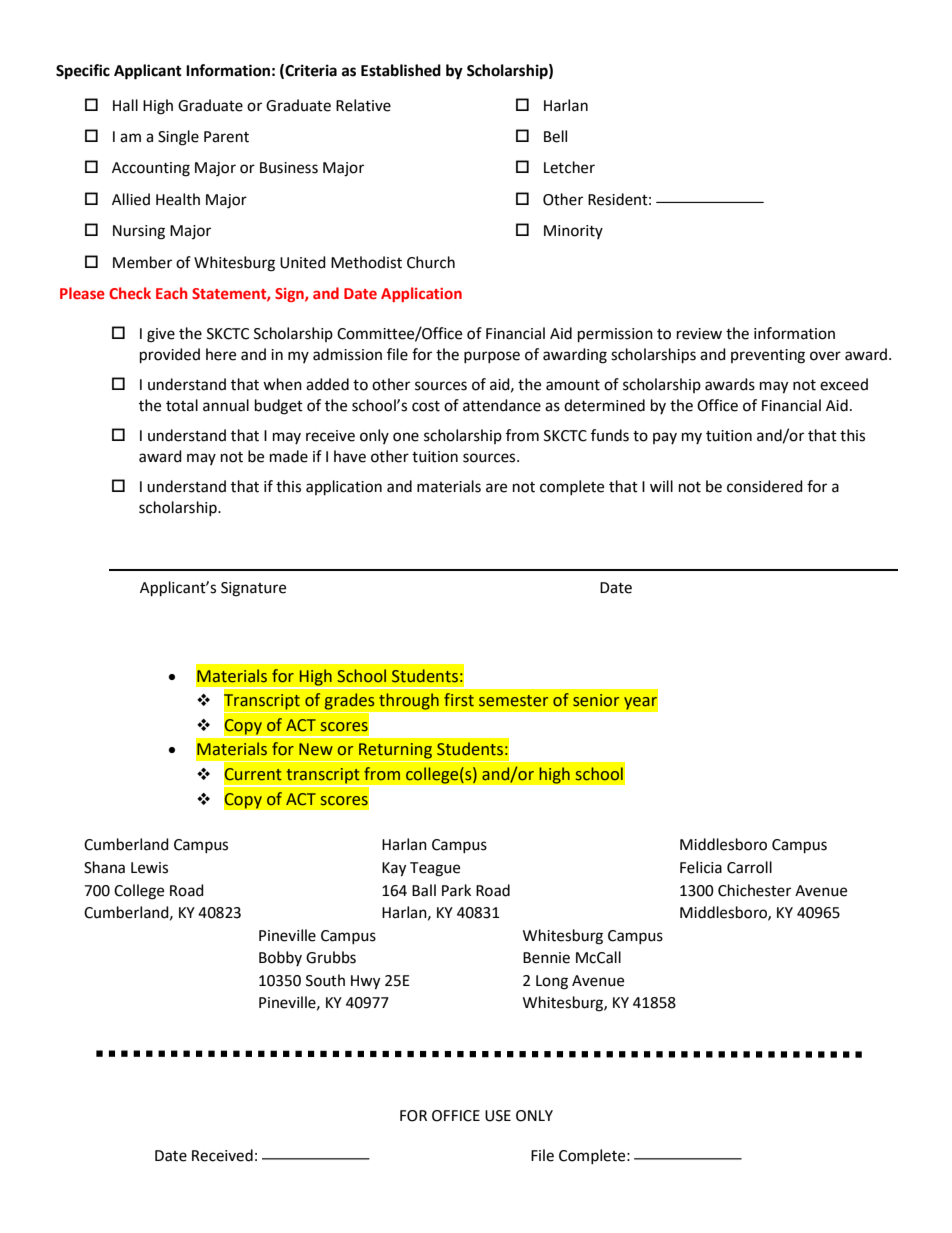 This screenshot has width=952, height=1233. What do you see at coordinates (401, 70) in the screenshot?
I see `Established` at bounding box center [401, 70].
